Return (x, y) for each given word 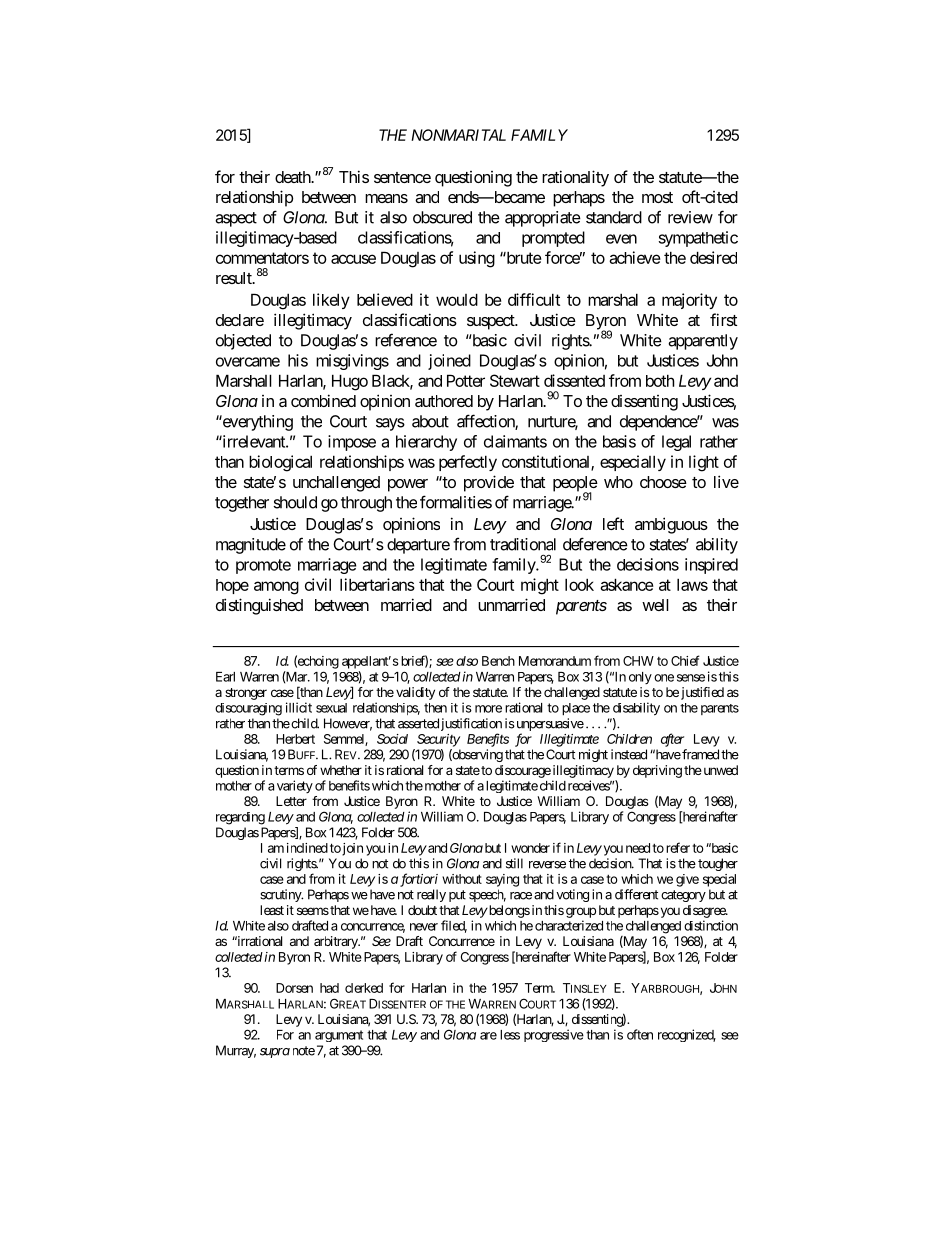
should (295, 502)
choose (663, 482)
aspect (236, 219)
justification (471, 726)
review (690, 217)
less (510, 1035)
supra (275, 1053)
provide (489, 483)
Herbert (295, 739)
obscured (442, 217)
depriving (657, 771)
